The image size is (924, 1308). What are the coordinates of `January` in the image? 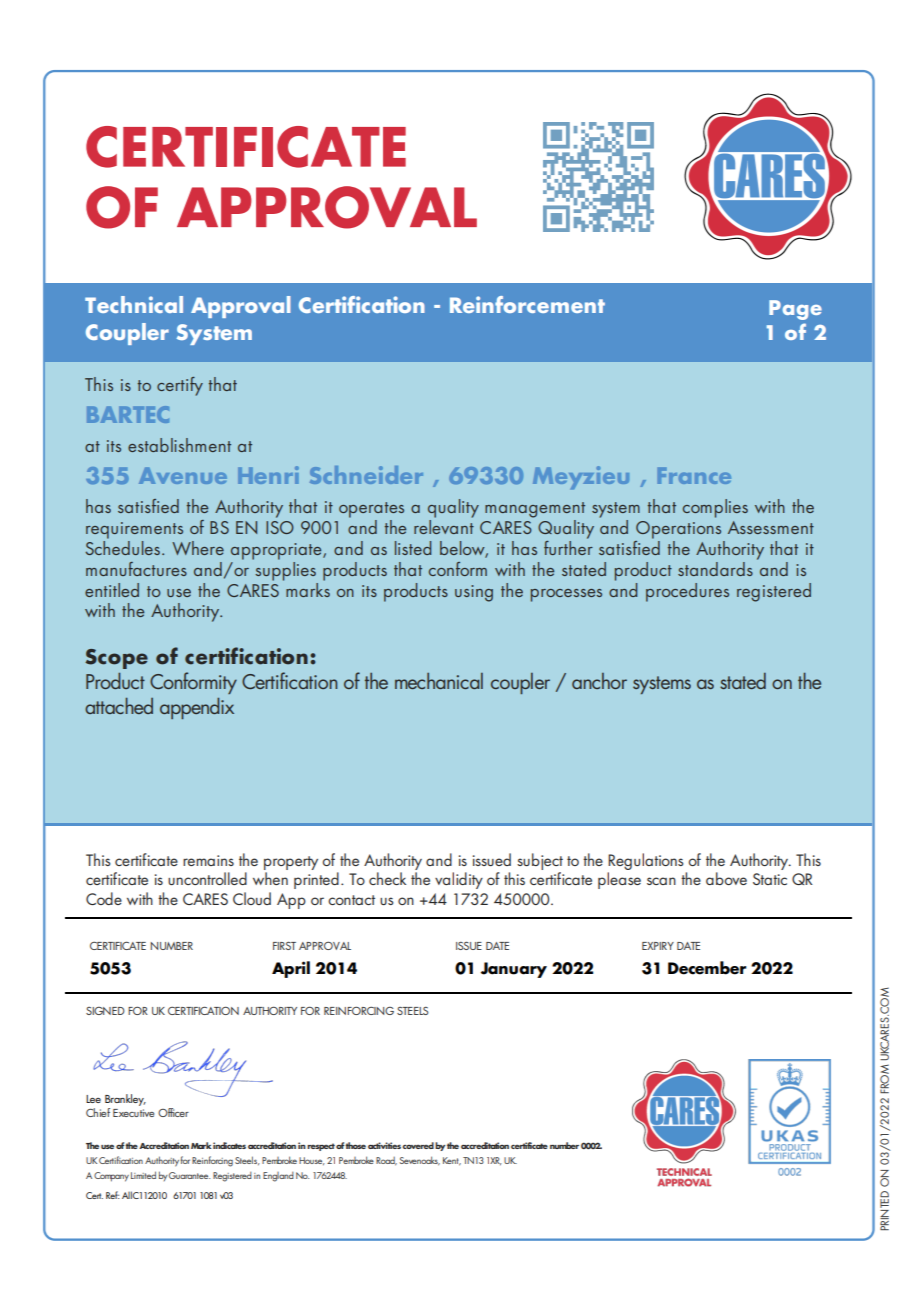 It's located at (514, 970).
